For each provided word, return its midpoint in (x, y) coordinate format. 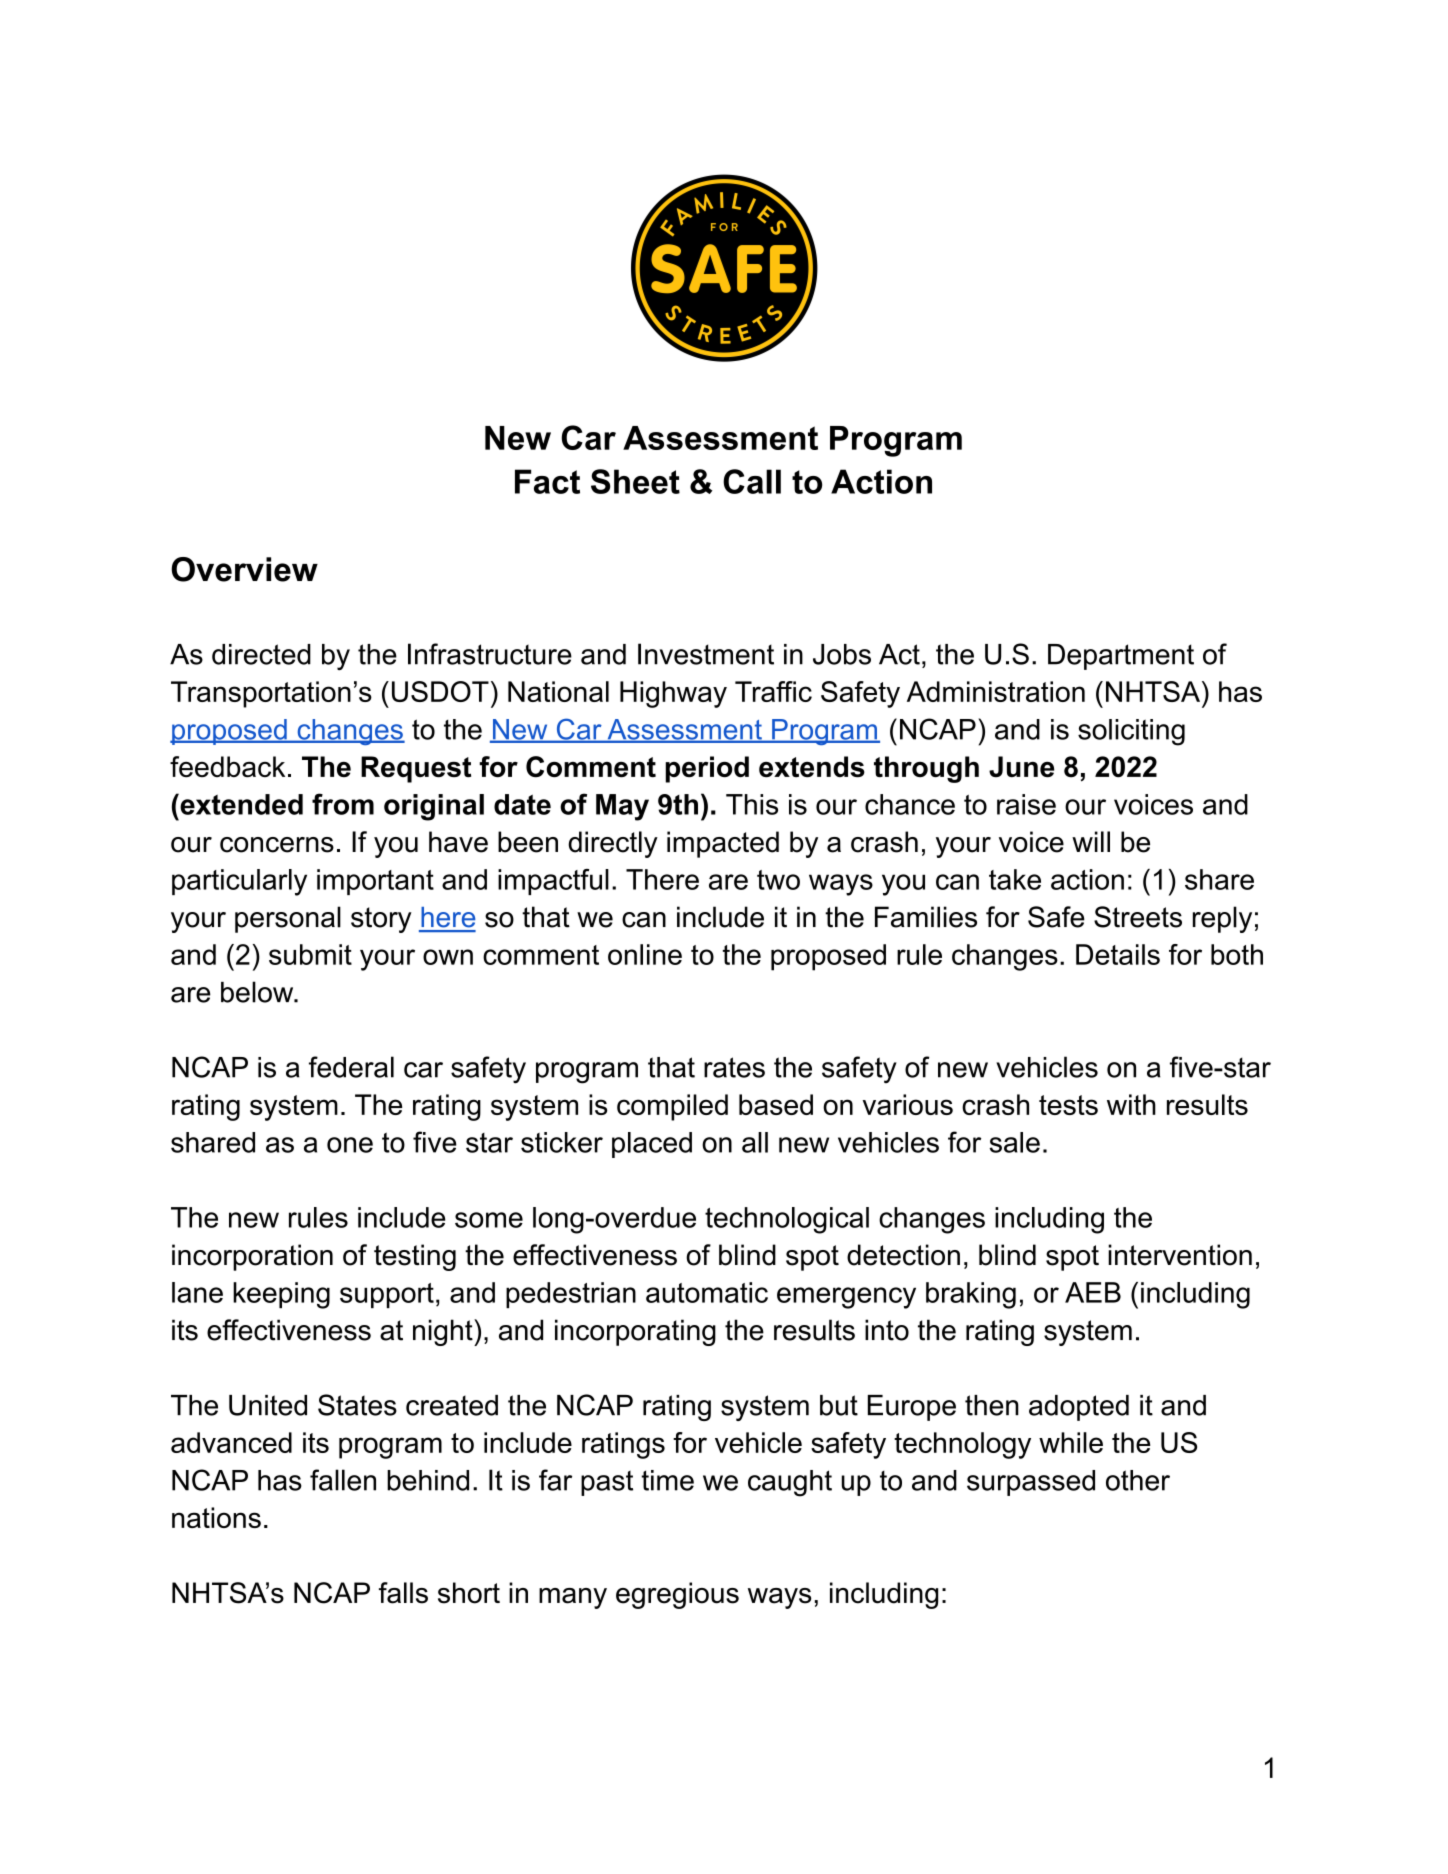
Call (752, 481)
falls (403, 1593)
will (1091, 841)
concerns (277, 845)
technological (787, 1220)
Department (1121, 657)
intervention (1180, 1255)
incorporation (252, 1257)
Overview (244, 569)
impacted (723, 844)
